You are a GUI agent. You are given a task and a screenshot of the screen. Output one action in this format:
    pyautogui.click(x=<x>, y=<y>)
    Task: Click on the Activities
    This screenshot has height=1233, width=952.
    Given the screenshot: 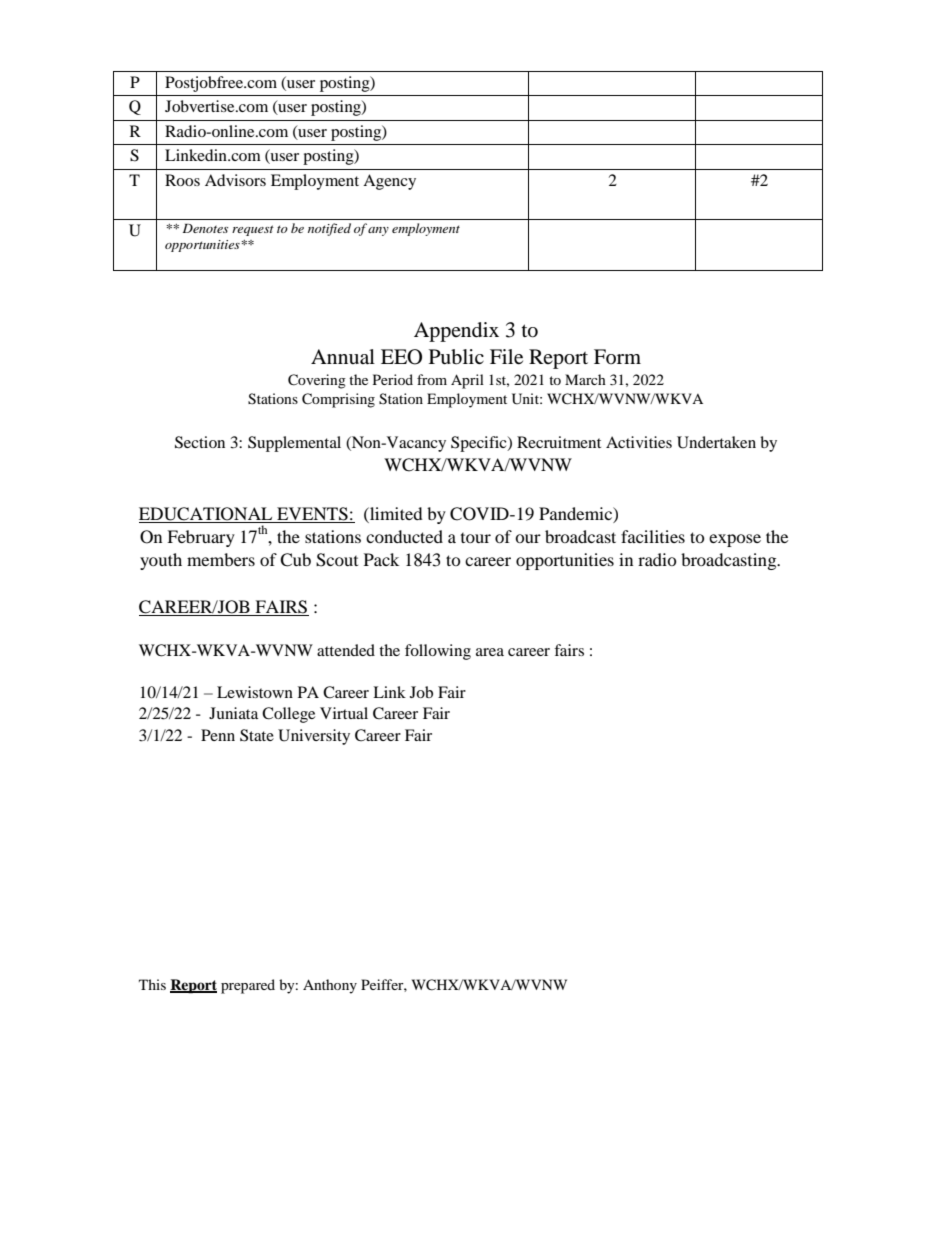 What is the action you would take?
    pyautogui.click(x=639, y=442)
